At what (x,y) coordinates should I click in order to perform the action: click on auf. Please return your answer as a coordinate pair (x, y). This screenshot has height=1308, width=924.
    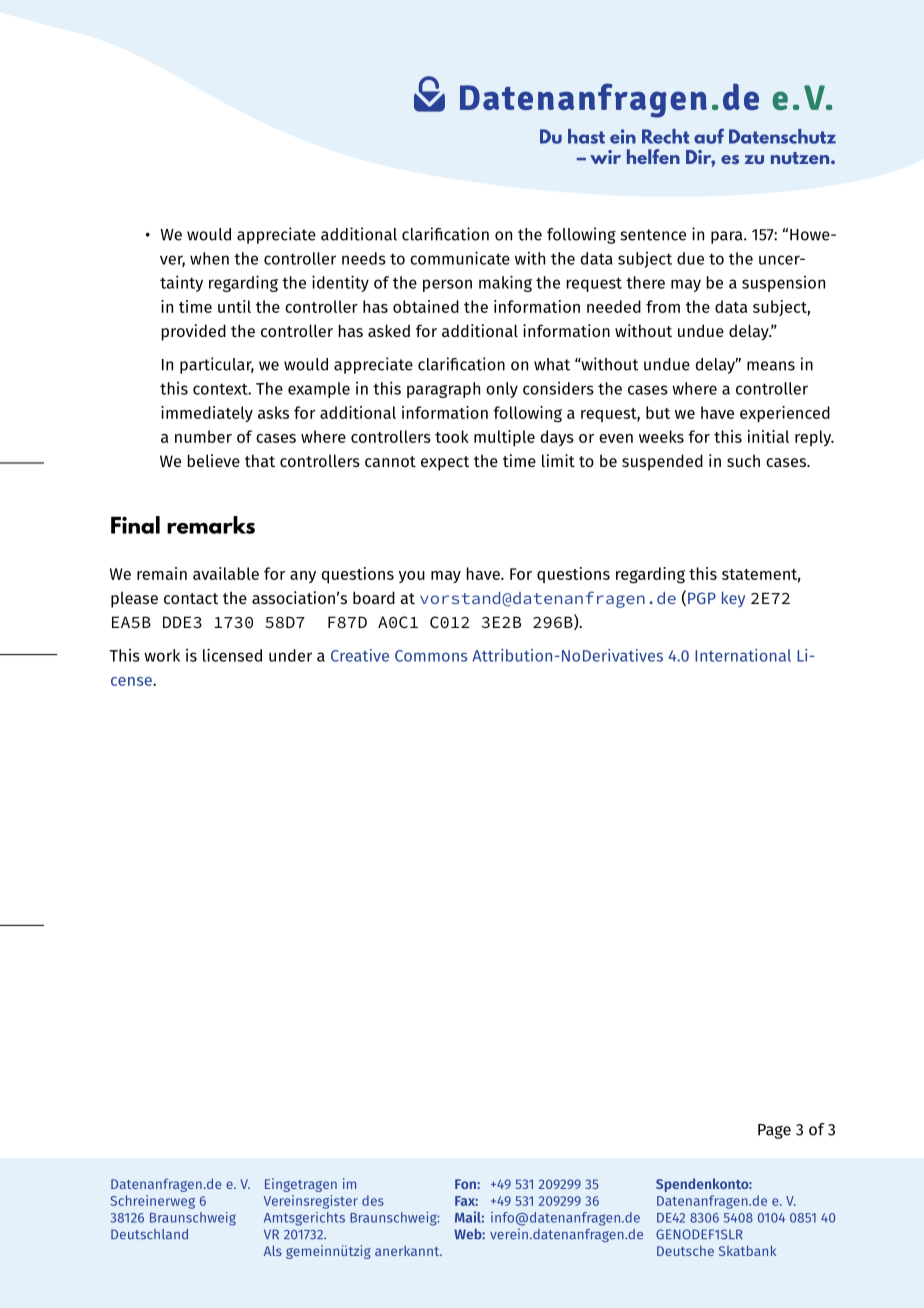
    Looking at the image, I should click on (709, 136).
